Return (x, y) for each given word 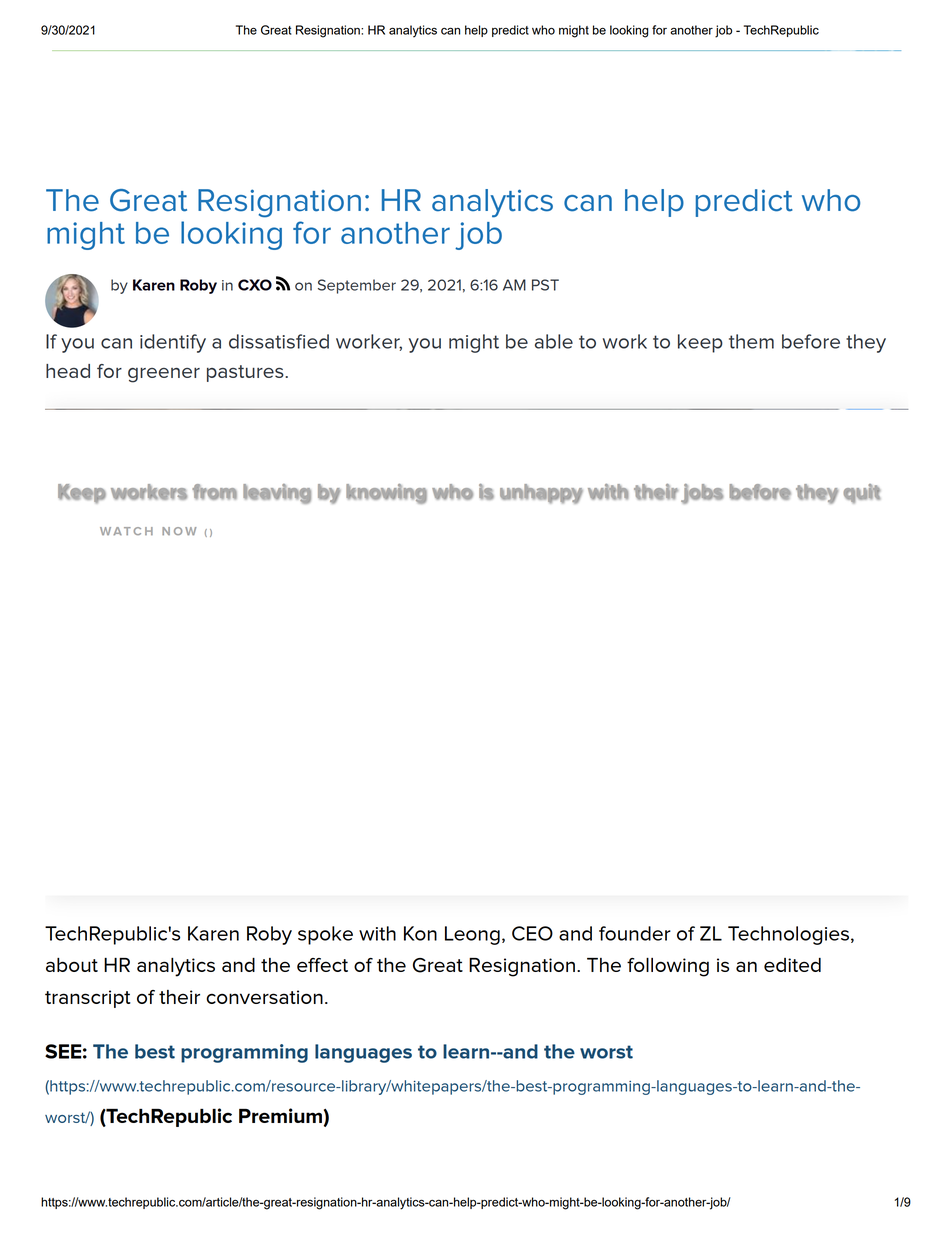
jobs (702, 494)
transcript (88, 999)
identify (173, 343)
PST (545, 285)
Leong (472, 935)
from (214, 492)
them (751, 341)
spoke (325, 935)
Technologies (788, 935)
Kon (420, 933)
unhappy (541, 494)
